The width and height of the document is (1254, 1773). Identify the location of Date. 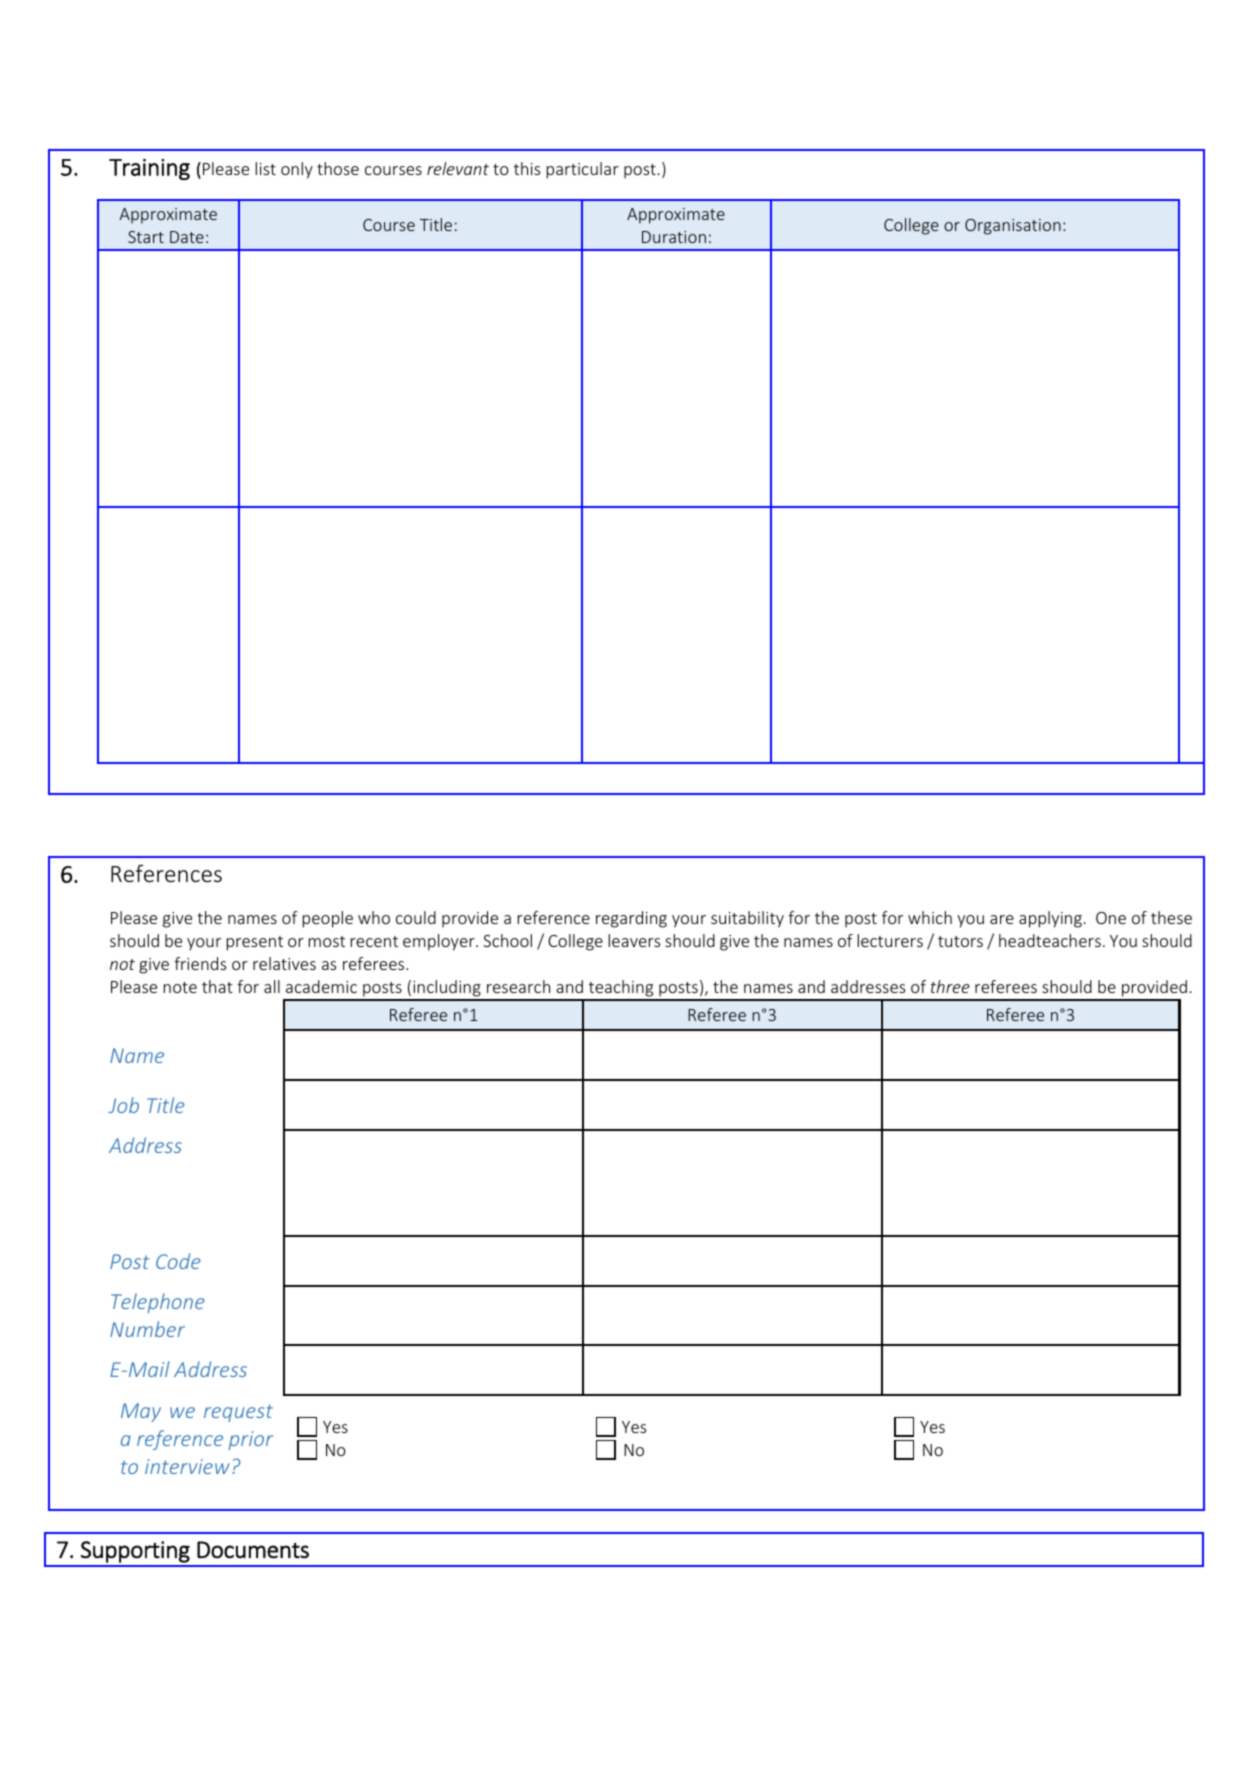
(187, 237).
